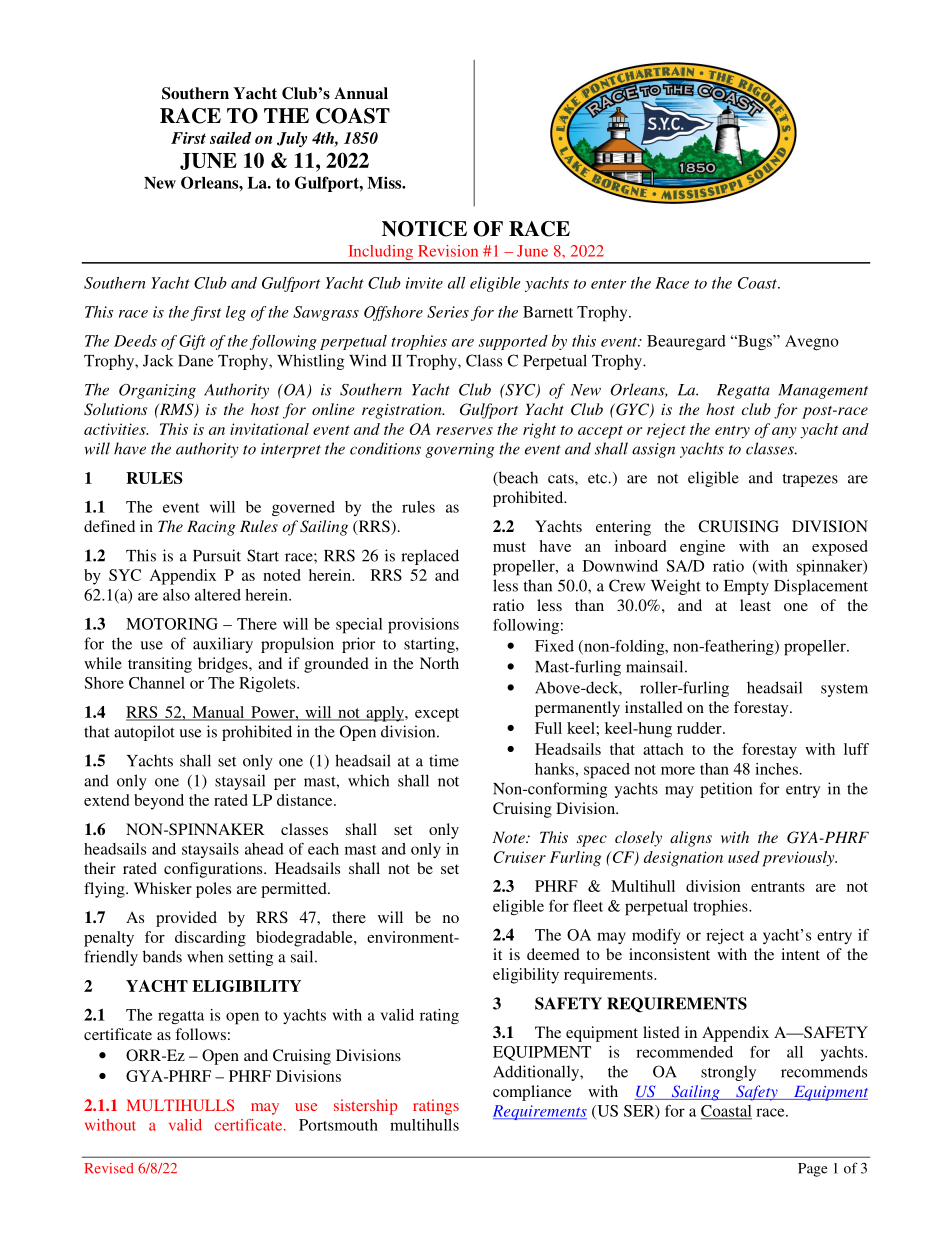  I want to click on Barnett, so click(548, 312).
